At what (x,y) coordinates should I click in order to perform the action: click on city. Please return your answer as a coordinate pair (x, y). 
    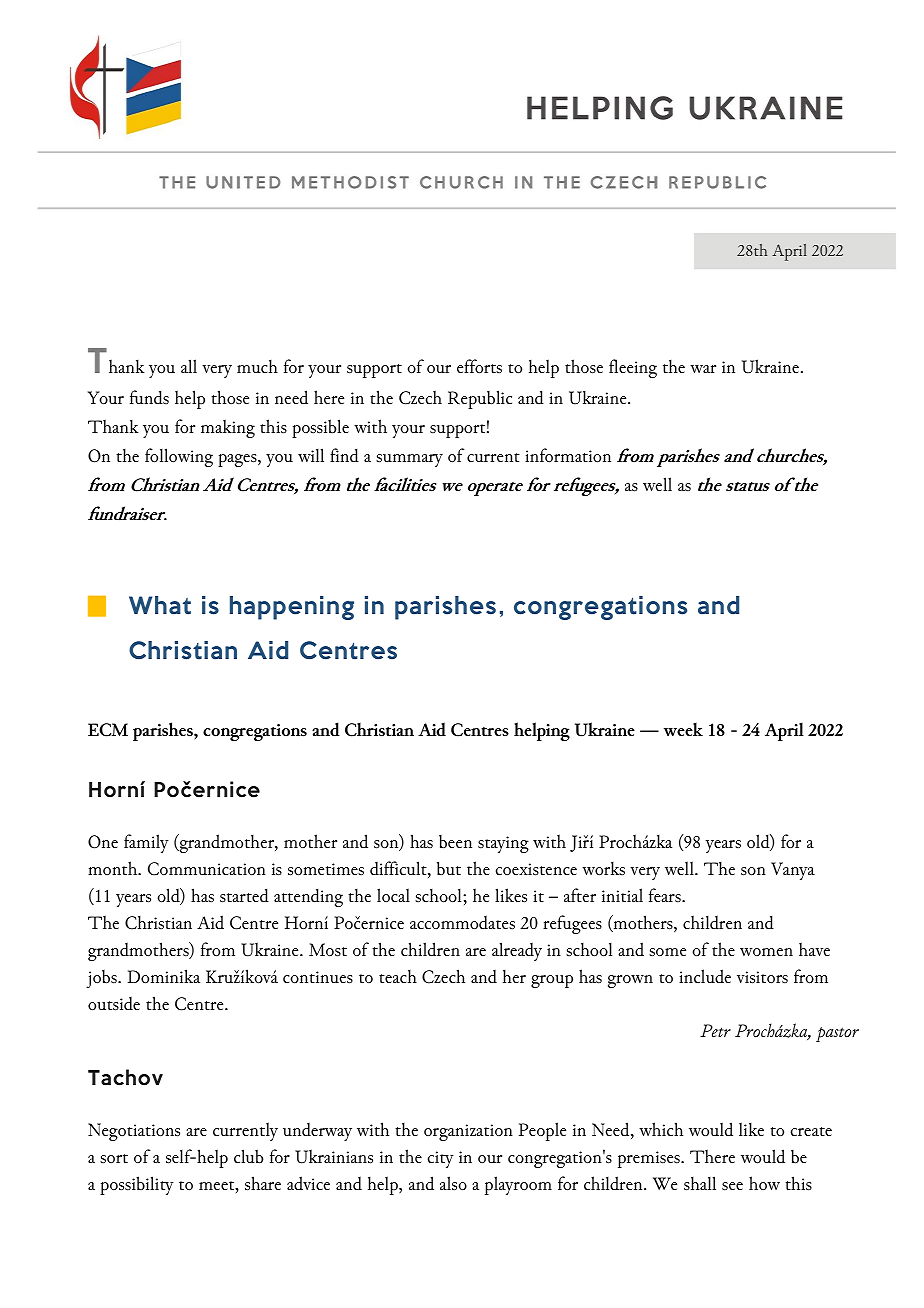
    Looking at the image, I should click on (441, 1159).
